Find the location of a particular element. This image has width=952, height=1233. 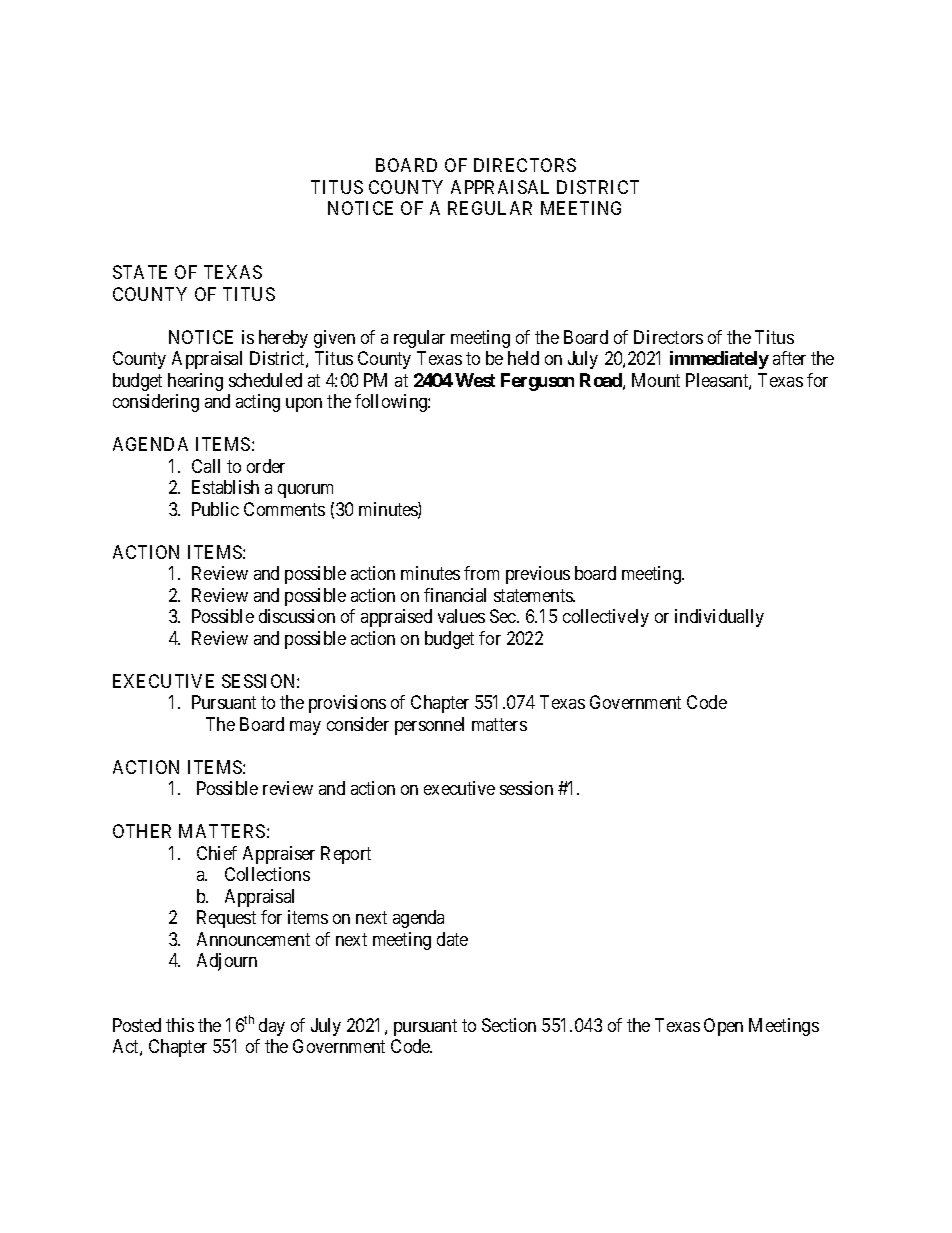

Report is located at coordinates (346, 855).
